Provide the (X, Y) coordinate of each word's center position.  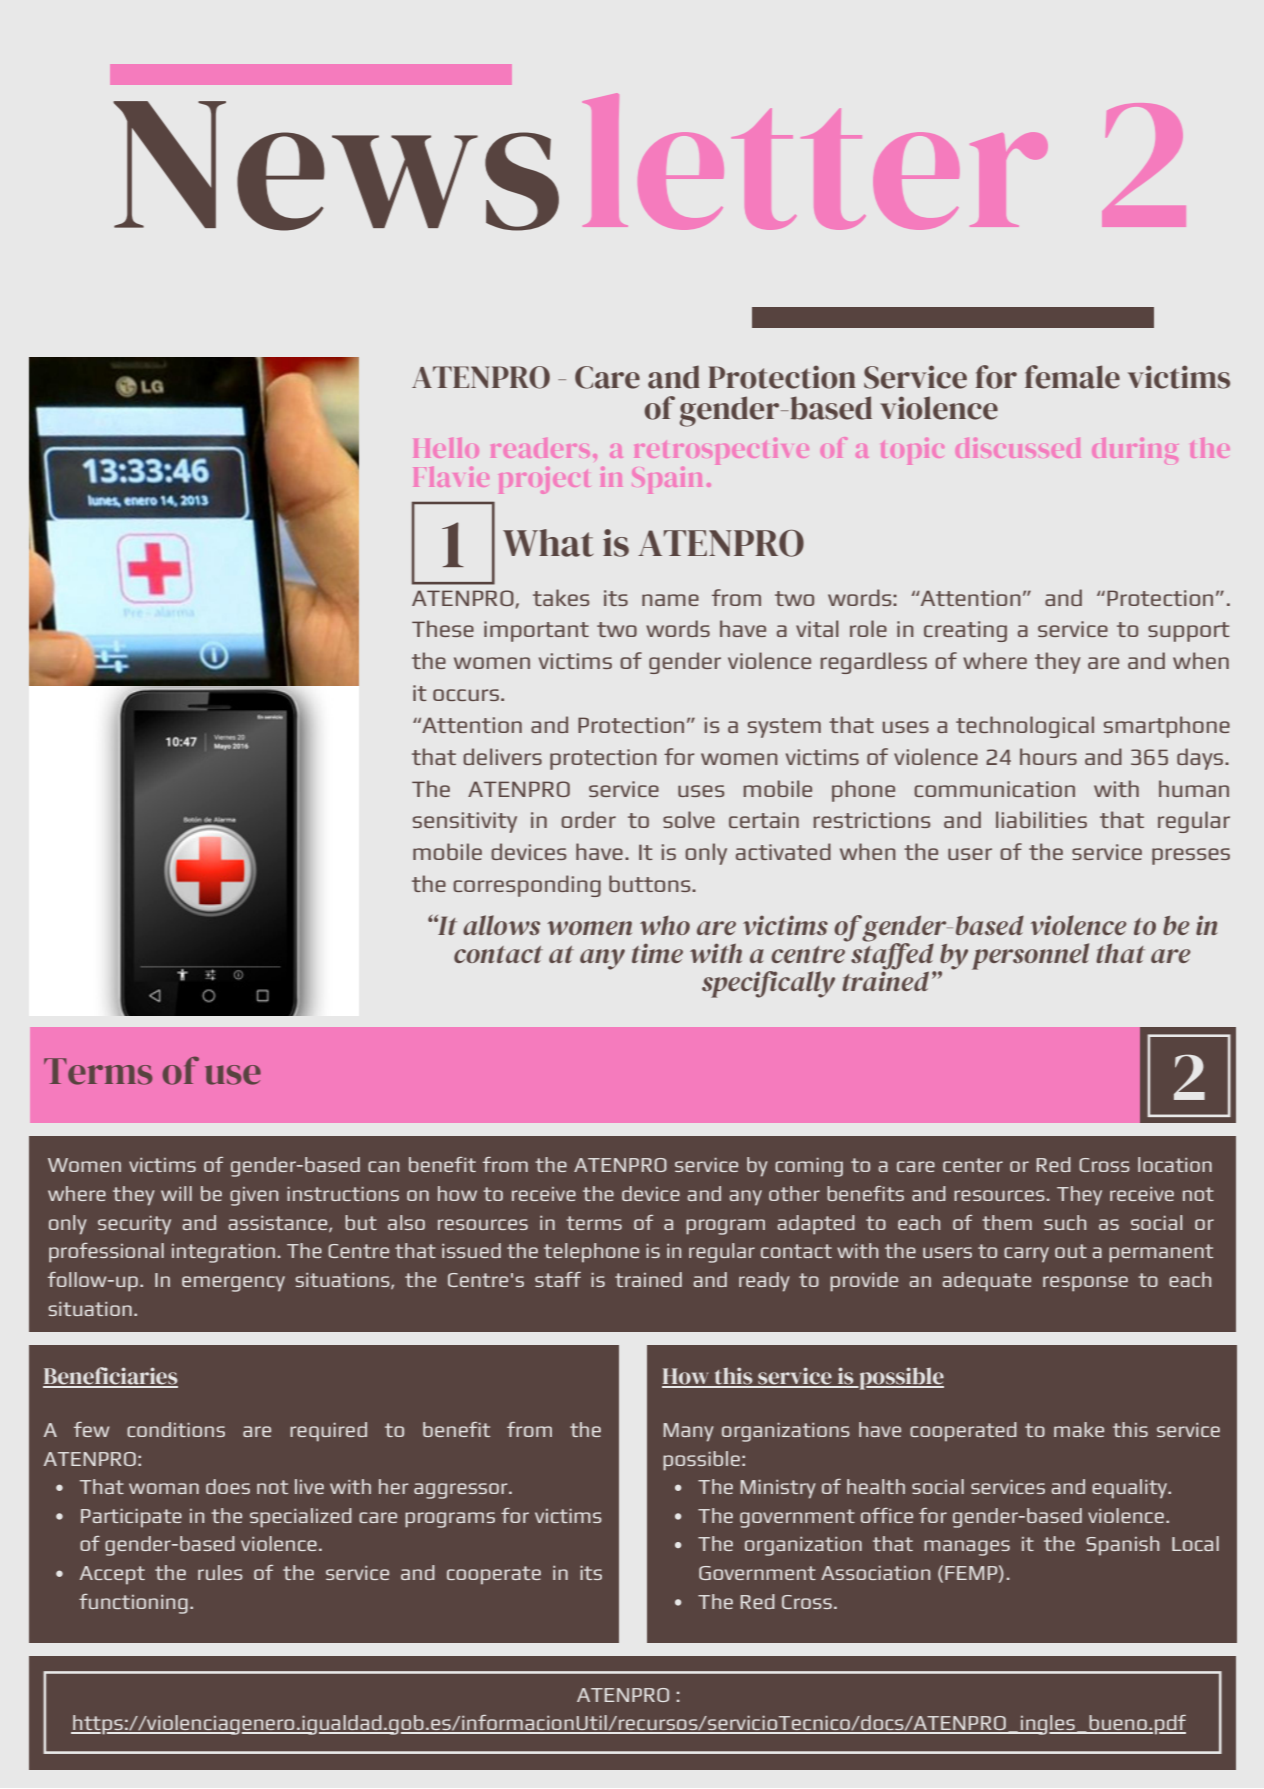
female (1072, 377)
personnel (1030, 956)
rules (220, 1572)
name (670, 600)
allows (501, 925)
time (657, 953)
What (548, 543)
